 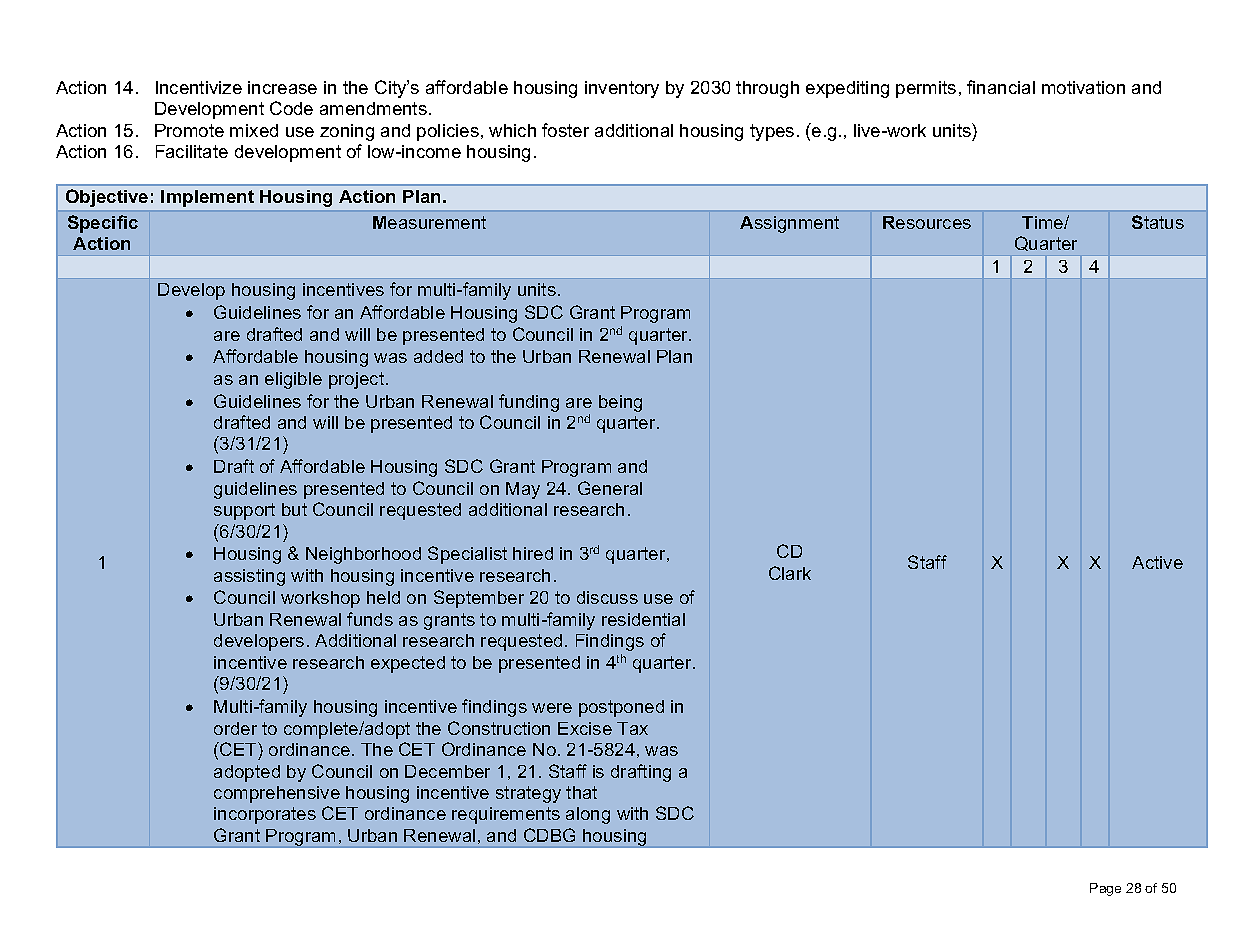 I want to click on CDBG, so click(x=549, y=835).
